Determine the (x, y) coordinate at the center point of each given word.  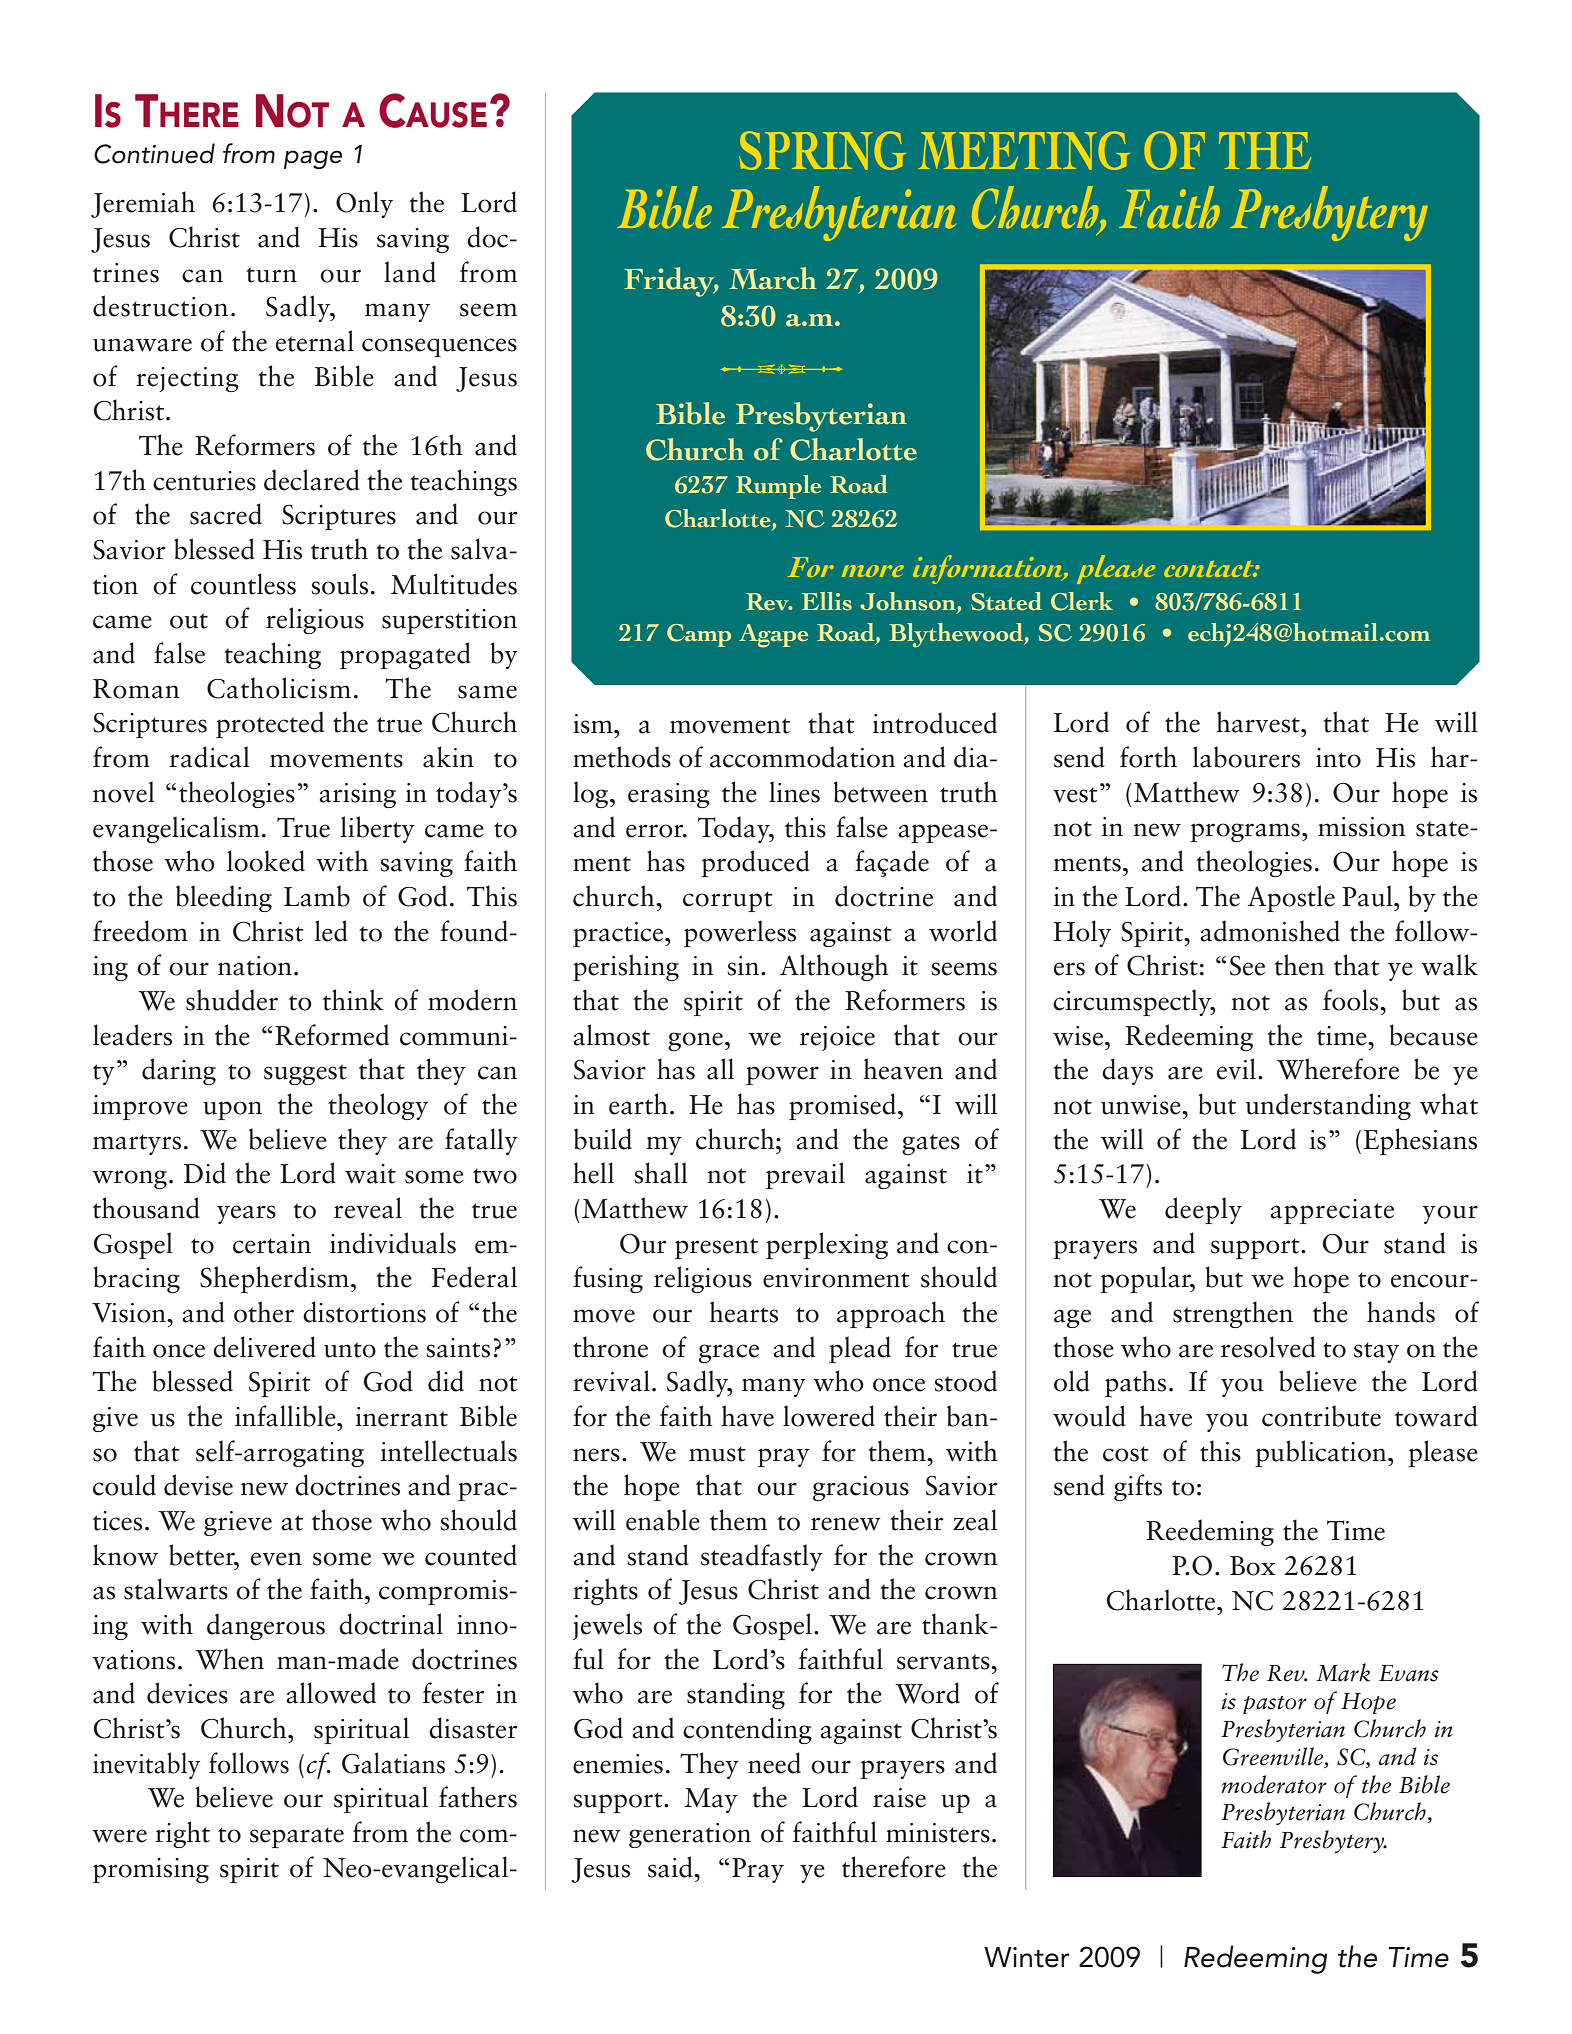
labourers (1246, 757)
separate (297, 1837)
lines (794, 792)
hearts (743, 1312)
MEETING (1024, 150)
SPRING (822, 150)
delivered (264, 1347)
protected (270, 724)
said (671, 1867)
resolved (1268, 1347)
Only (364, 204)
